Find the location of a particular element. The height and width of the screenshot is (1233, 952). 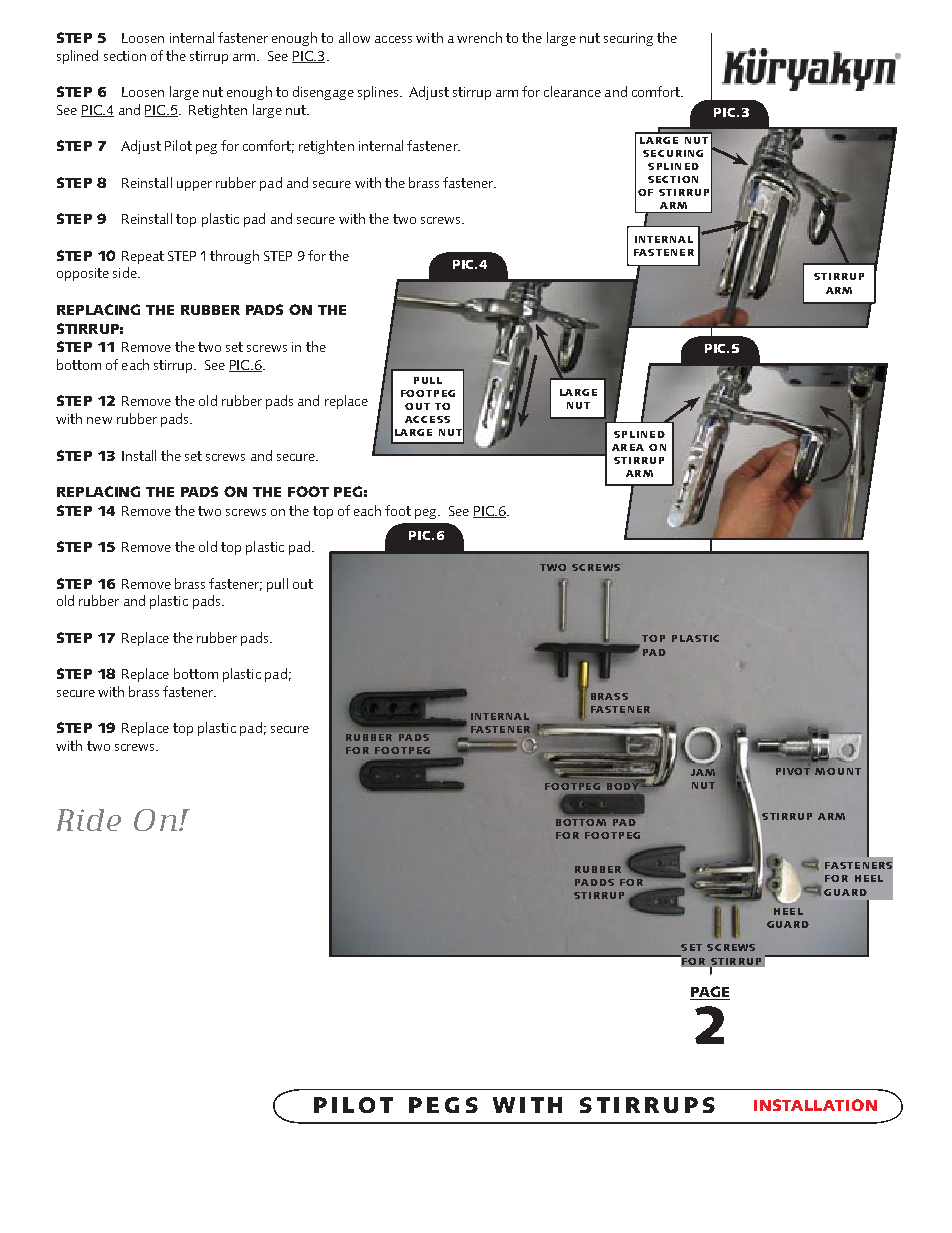

through is located at coordinates (234, 257).
